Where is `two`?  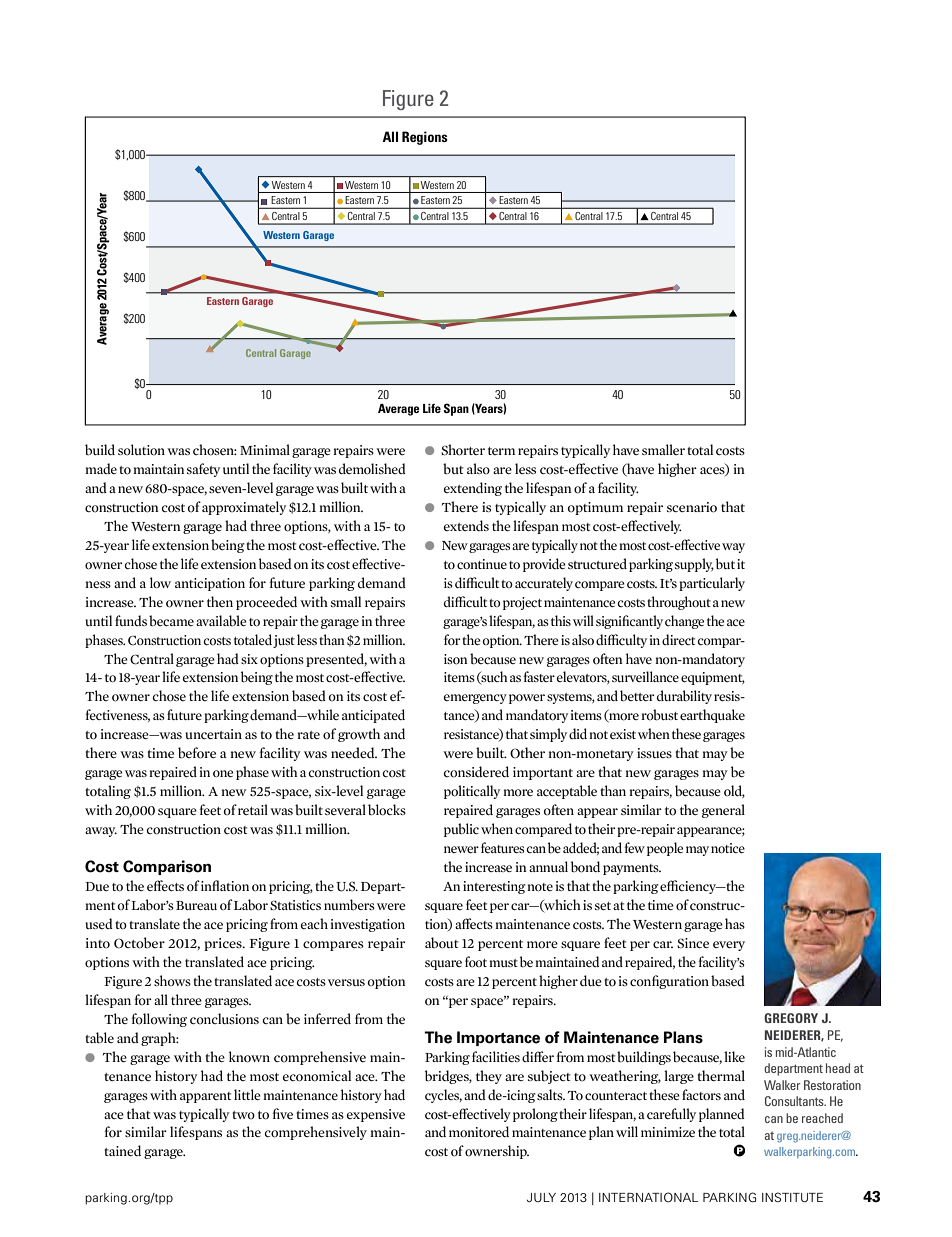
two is located at coordinates (243, 1115).
